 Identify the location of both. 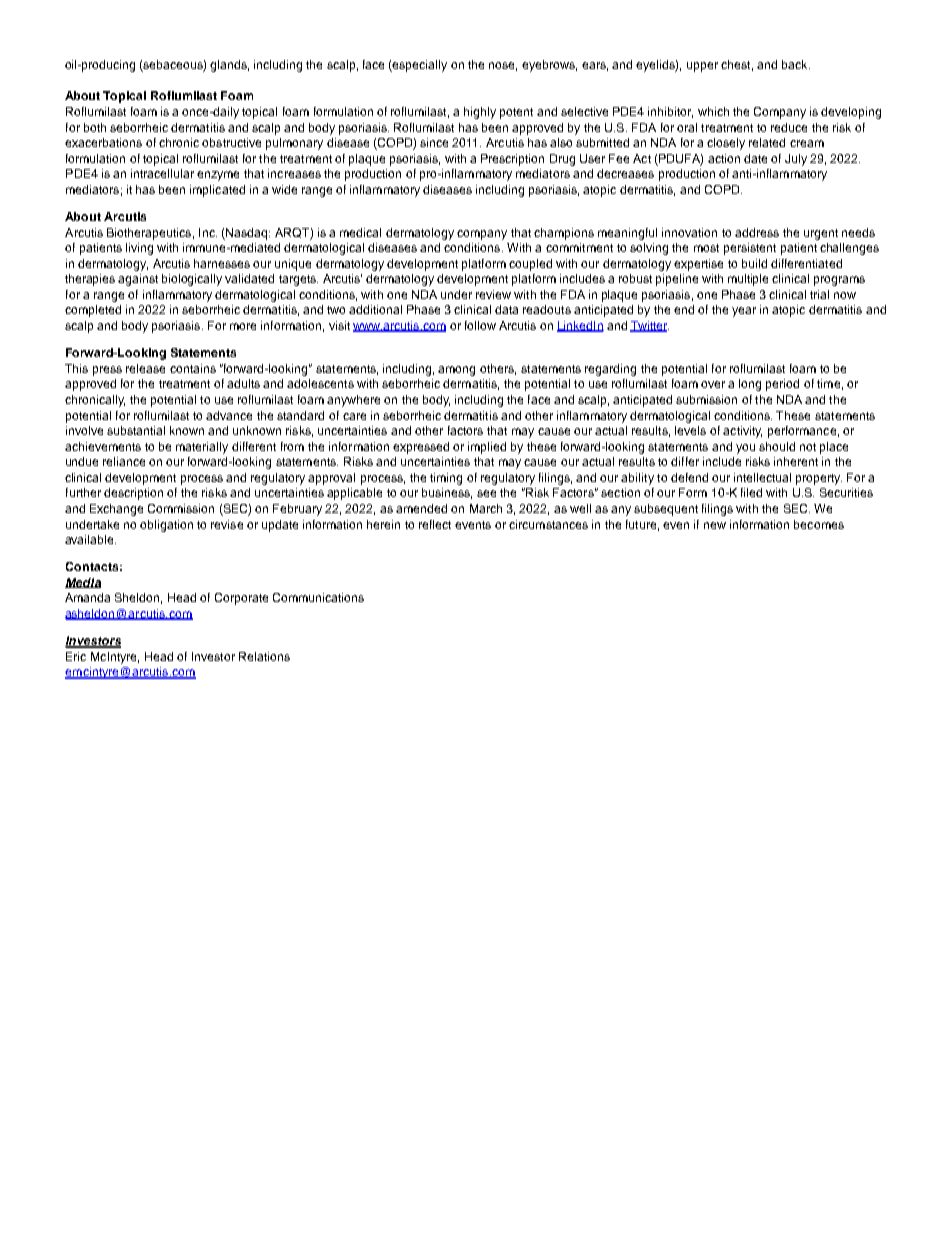
(95, 127).
